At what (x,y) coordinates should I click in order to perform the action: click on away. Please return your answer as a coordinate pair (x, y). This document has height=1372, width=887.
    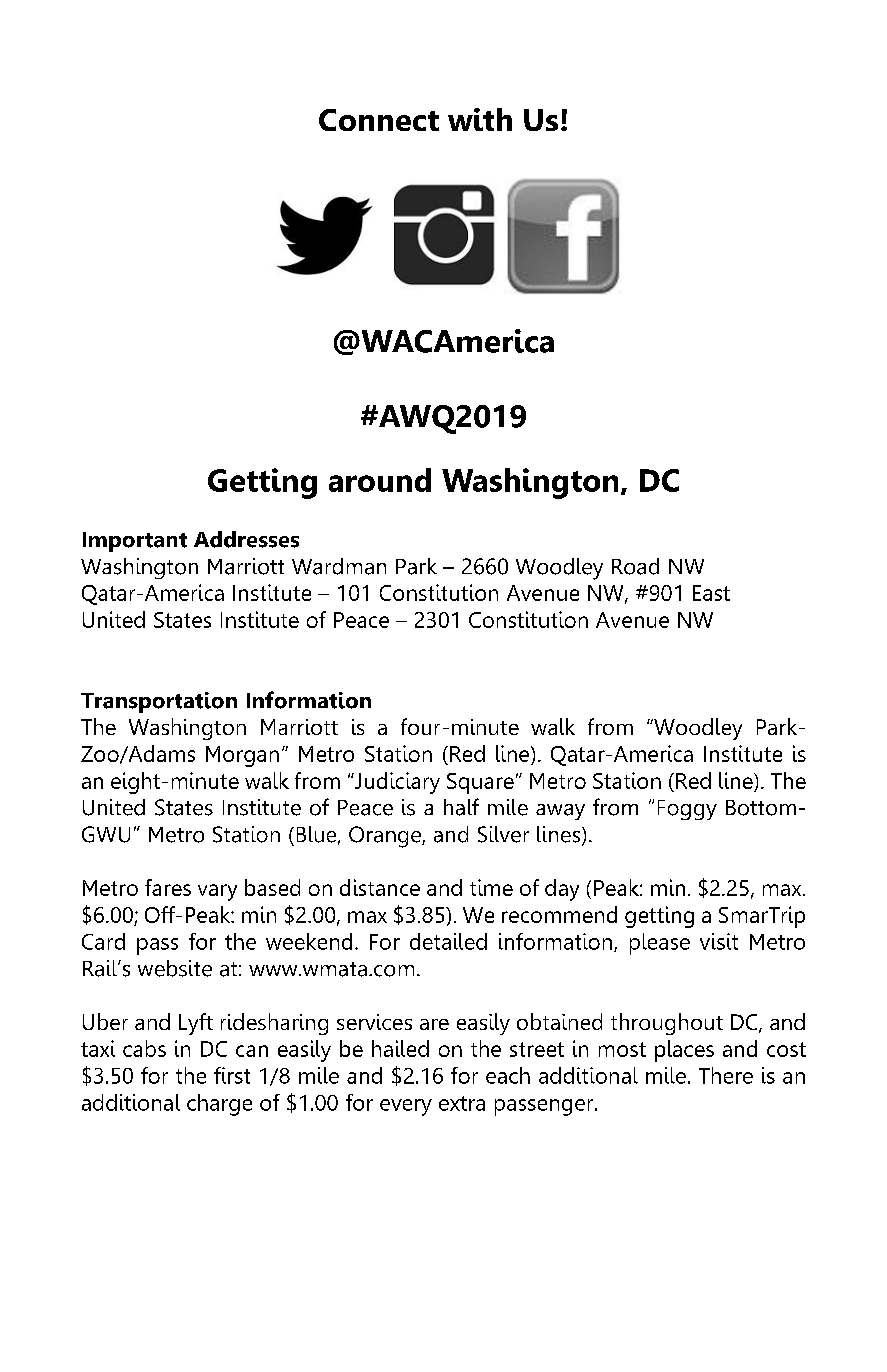
    Looking at the image, I should click on (560, 812).
